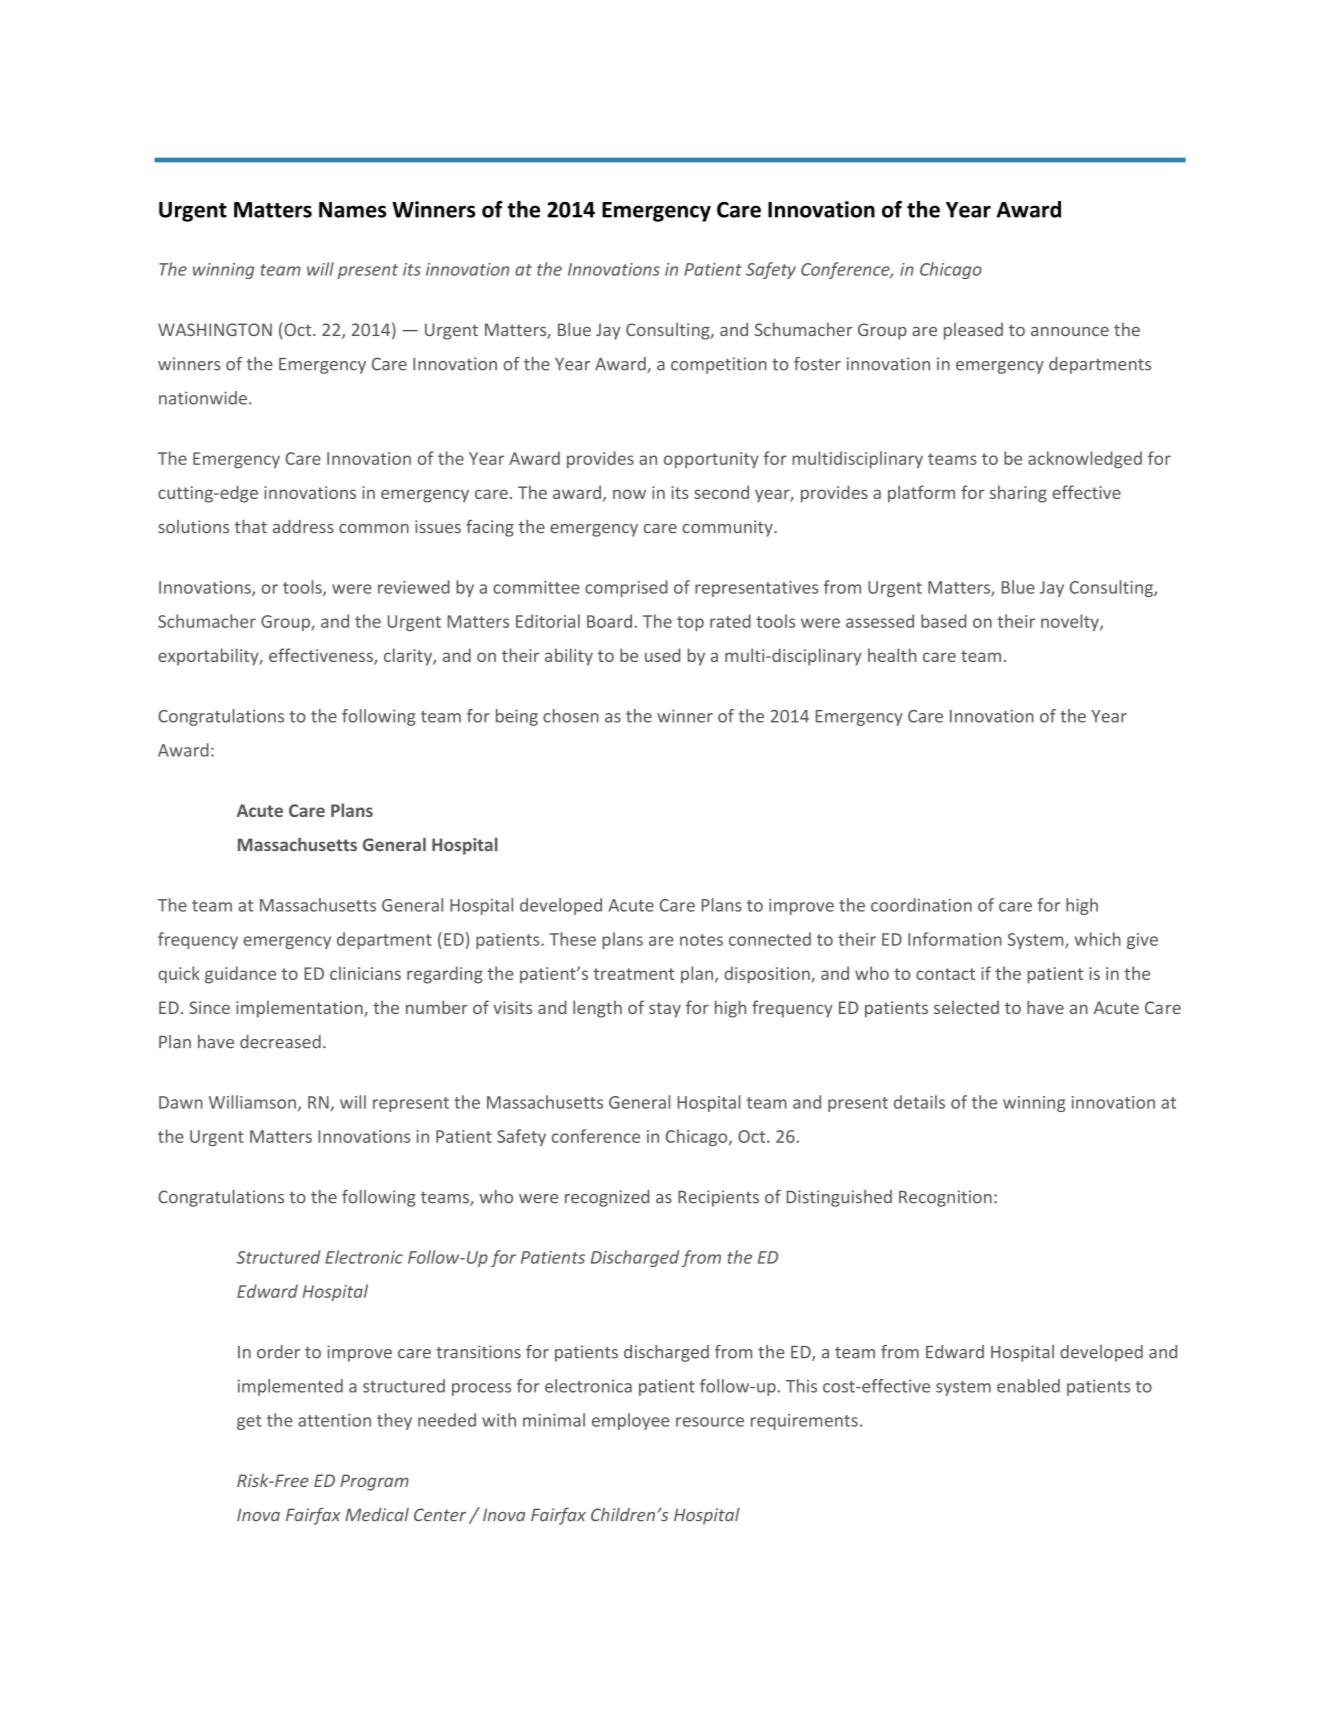  Describe the element at coordinates (1071, 622) in the image. I see `novelty` at that location.
